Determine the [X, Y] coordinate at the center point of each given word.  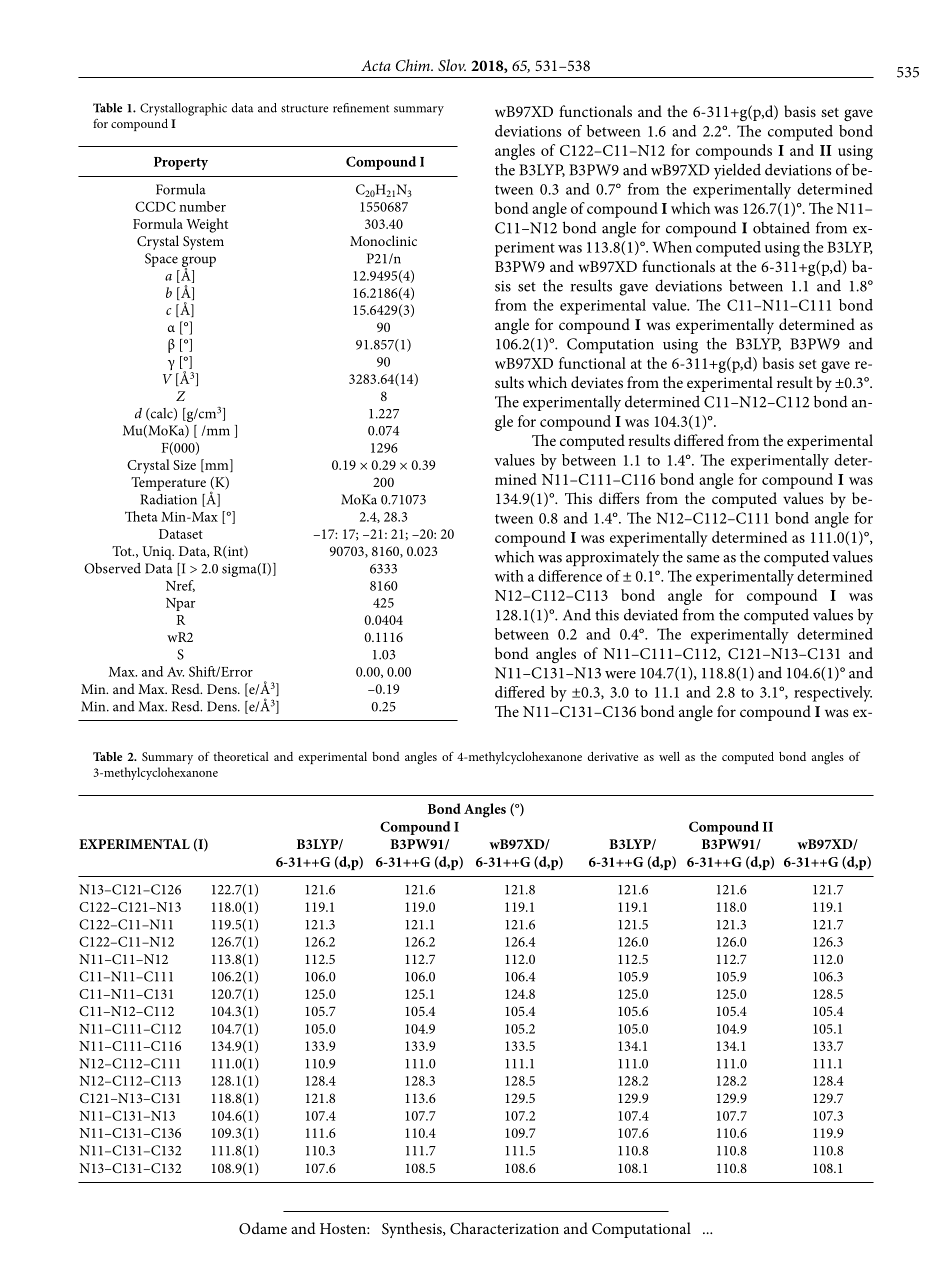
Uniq [158, 553]
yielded [737, 171]
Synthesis [413, 1230]
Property [181, 163]
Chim [414, 65]
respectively [833, 694]
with [509, 576]
